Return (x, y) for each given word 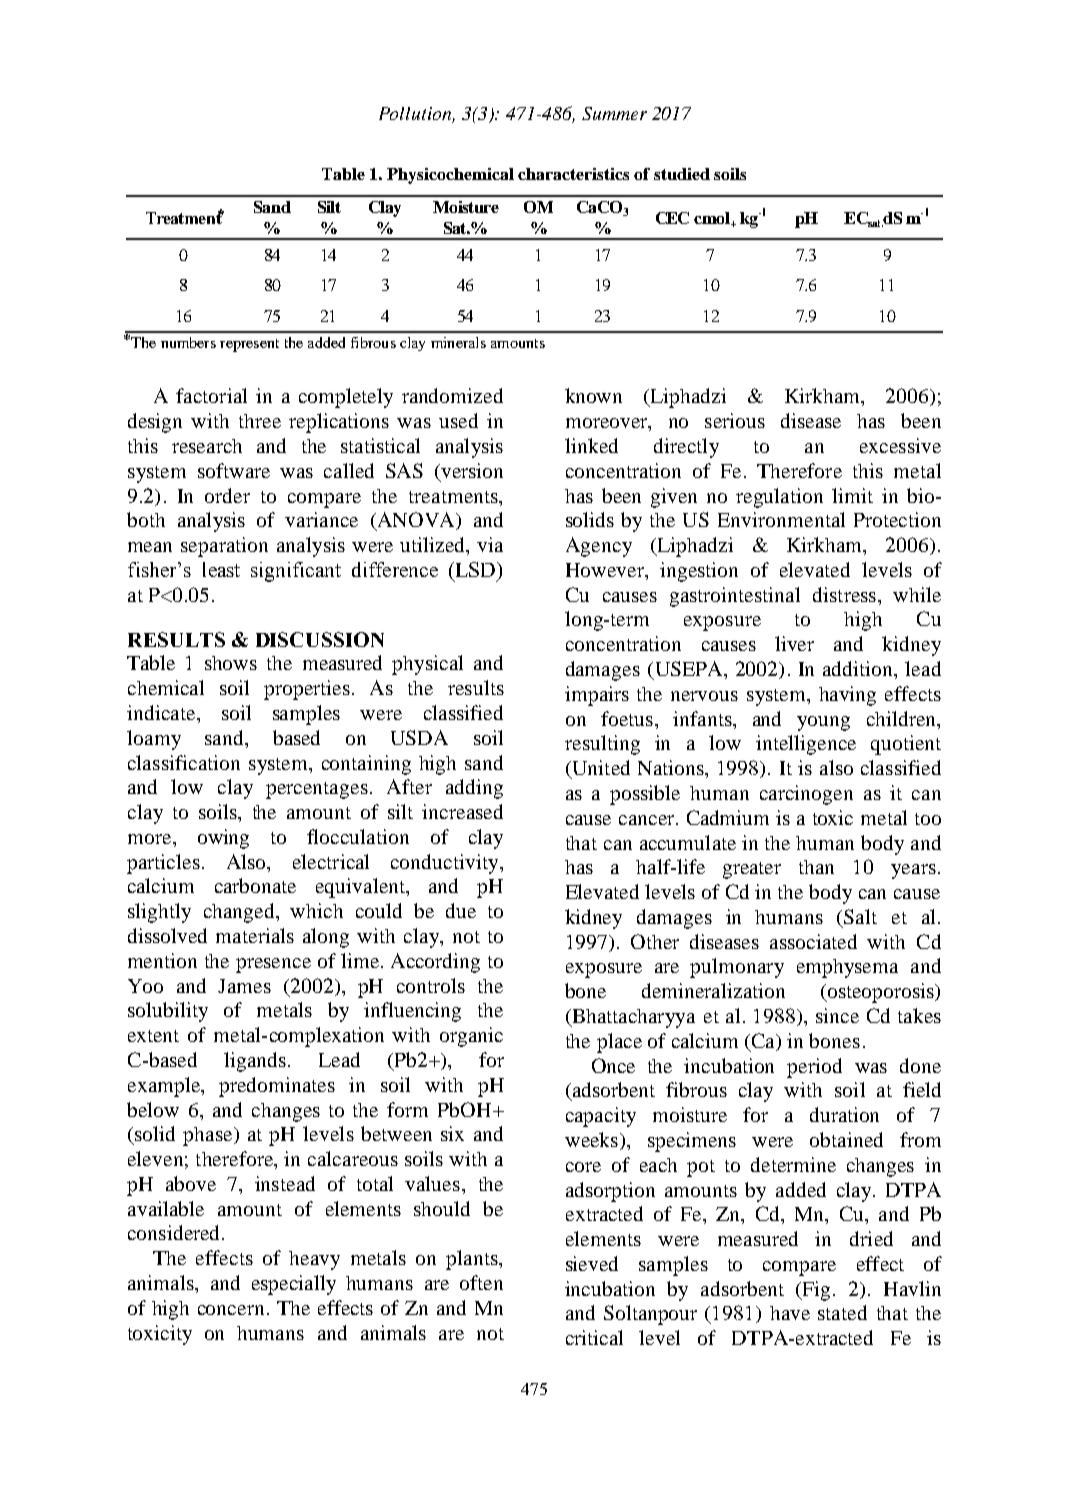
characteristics (573, 174)
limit (852, 495)
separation (224, 547)
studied (682, 174)
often (481, 1282)
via (490, 544)
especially (294, 1285)
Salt (860, 916)
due (461, 910)
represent (249, 345)
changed (240, 913)
